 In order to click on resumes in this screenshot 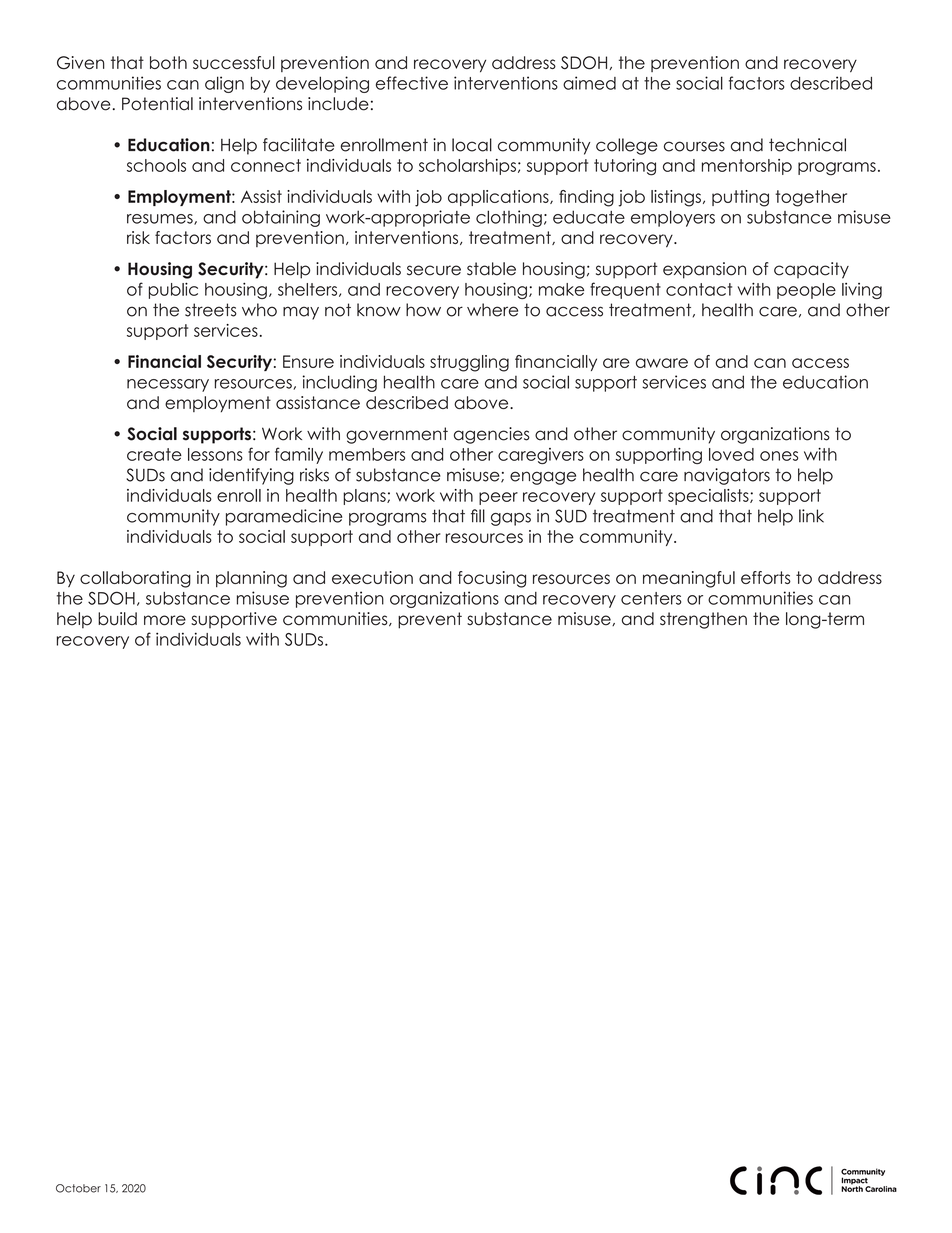, I will do `click(161, 219)`.
